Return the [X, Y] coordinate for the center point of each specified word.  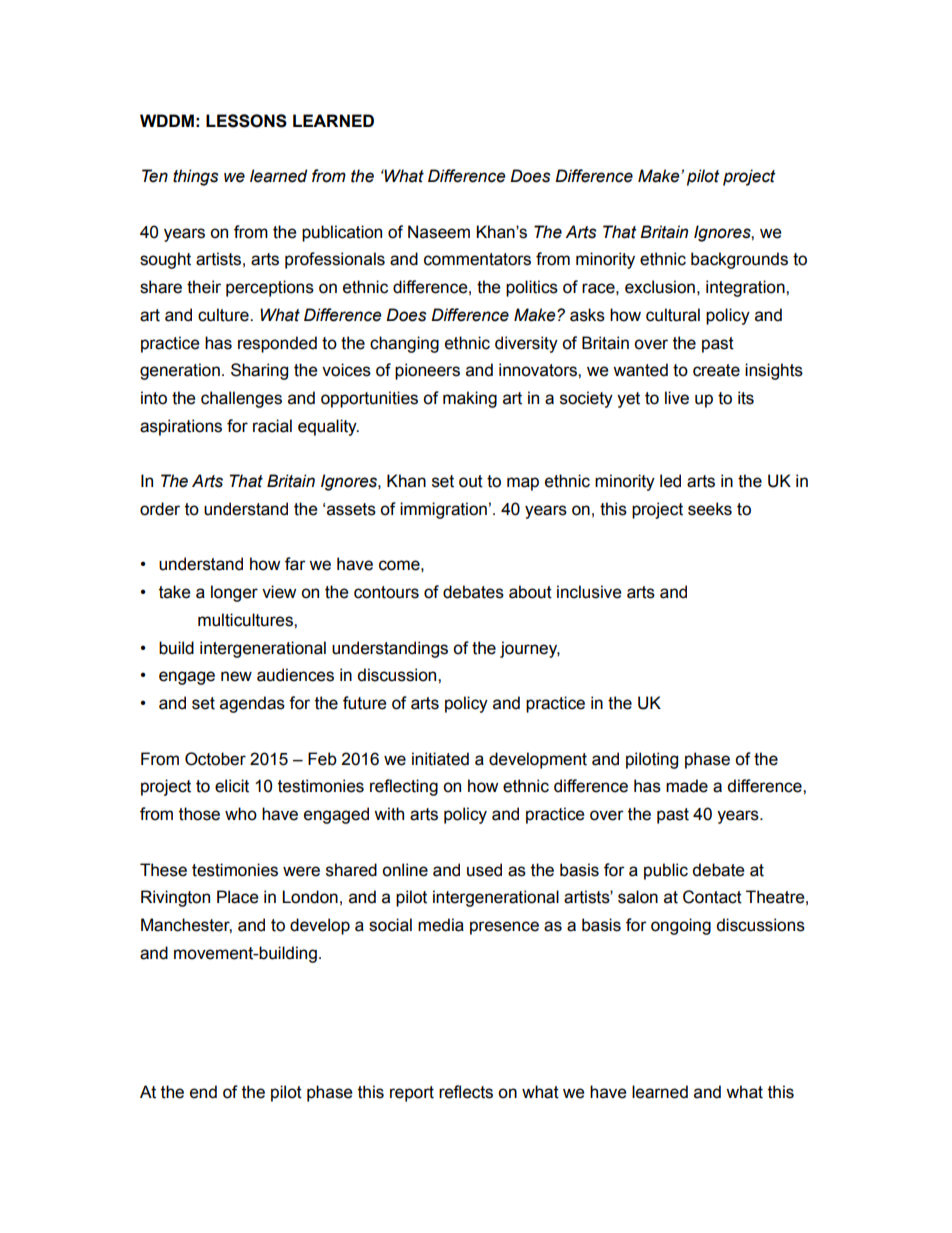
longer [234, 593]
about [530, 592]
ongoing [681, 926]
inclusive [589, 592]
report [412, 1094]
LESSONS [246, 121]
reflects [466, 1092]
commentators [477, 259]
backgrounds [739, 260]
